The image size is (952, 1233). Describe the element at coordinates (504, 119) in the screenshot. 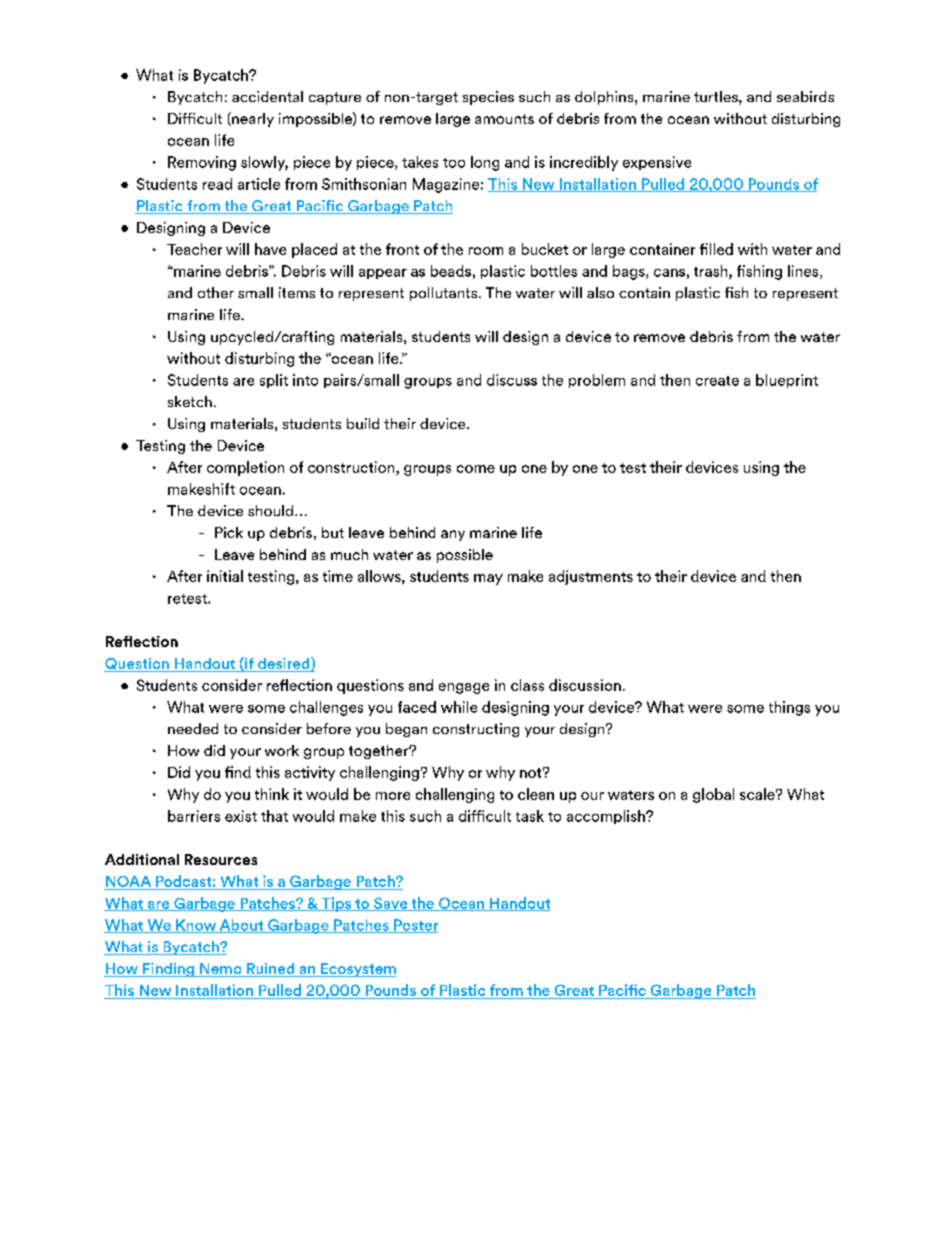

I see `amounts` at that location.
